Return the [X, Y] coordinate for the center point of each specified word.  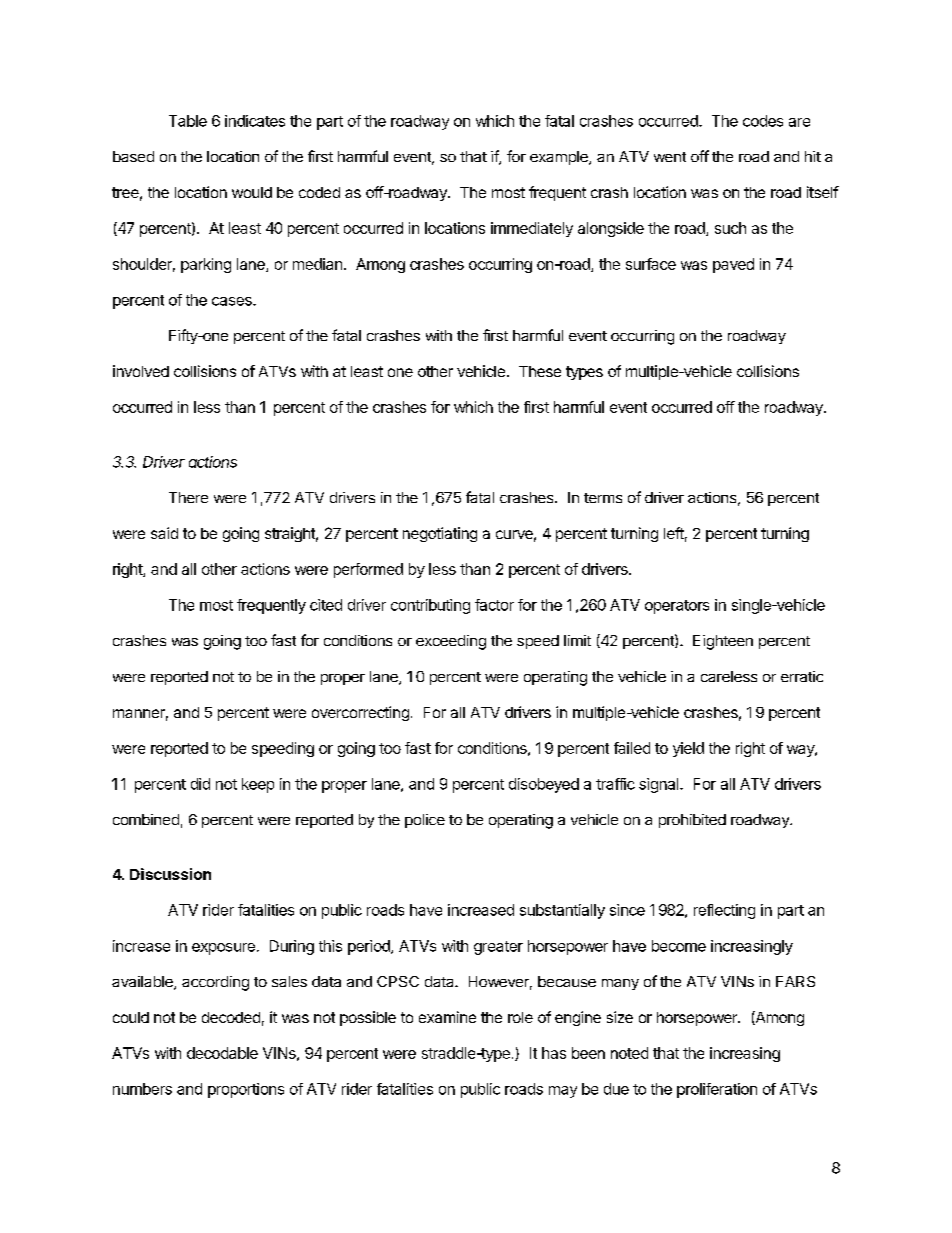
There [188, 497]
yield [688, 749]
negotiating [440, 534]
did [200, 784]
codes [763, 121]
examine [447, 1017]
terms [603, 498]
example [560, 158]
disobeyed [544, 785]
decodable [222, 1053]
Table [188, 121]
